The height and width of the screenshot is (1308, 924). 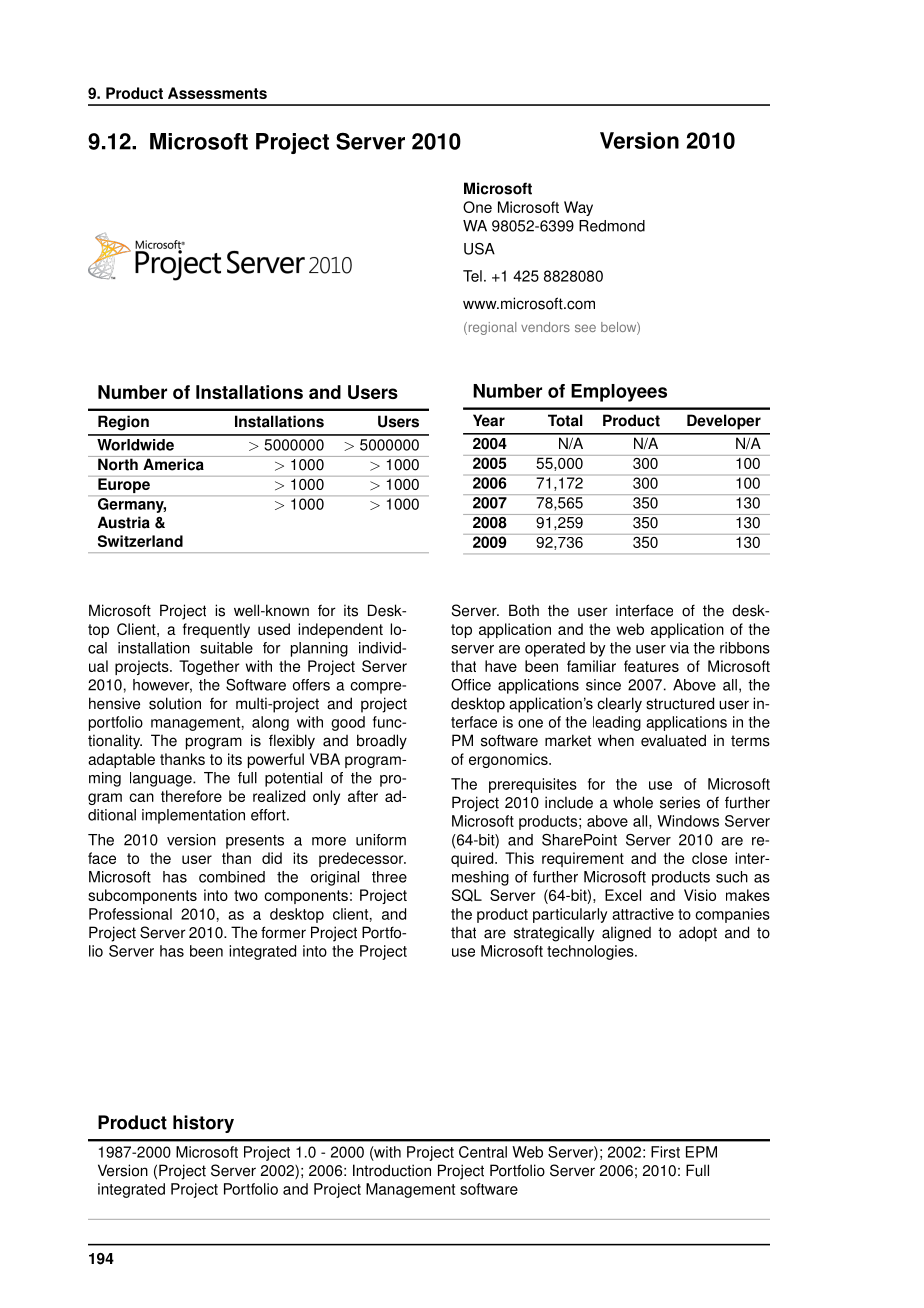 What do you see at coordinates (612, 226) in the screenshot?
I see `Redmond` at bounding box center [612, 226].
